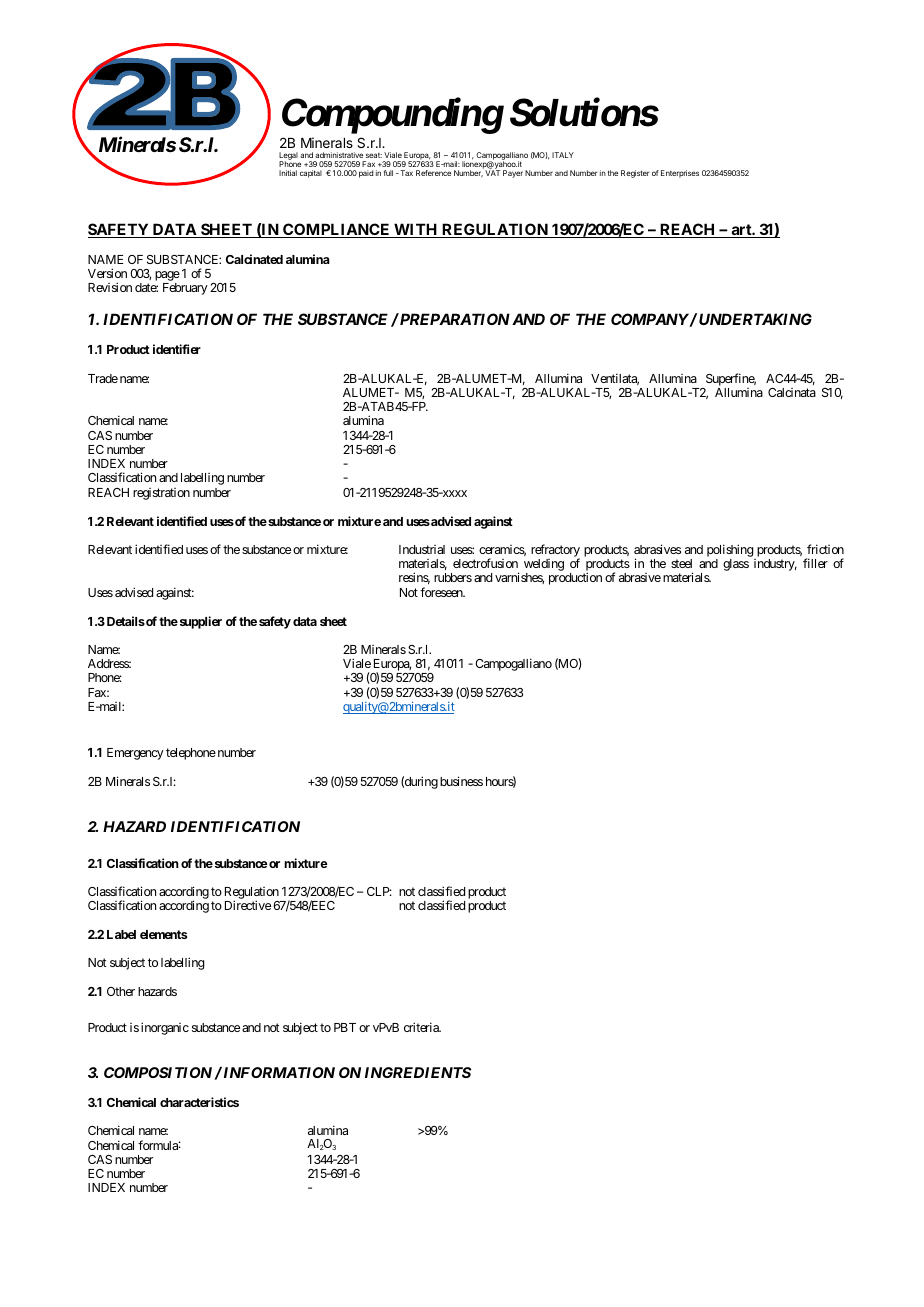  I want to click on Details, so click(124, 621).
